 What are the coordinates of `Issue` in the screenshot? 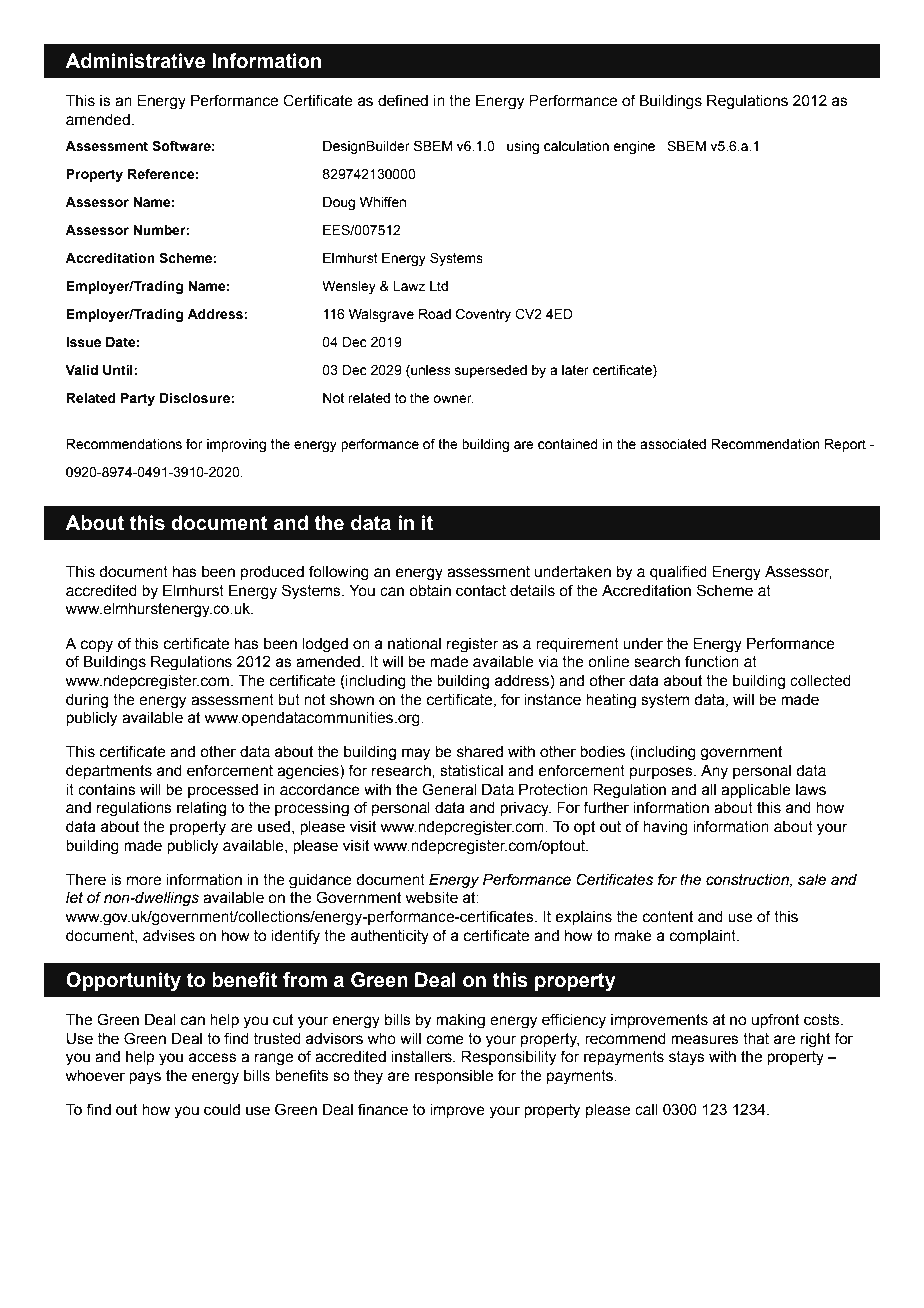 It's located at (83, 342).
